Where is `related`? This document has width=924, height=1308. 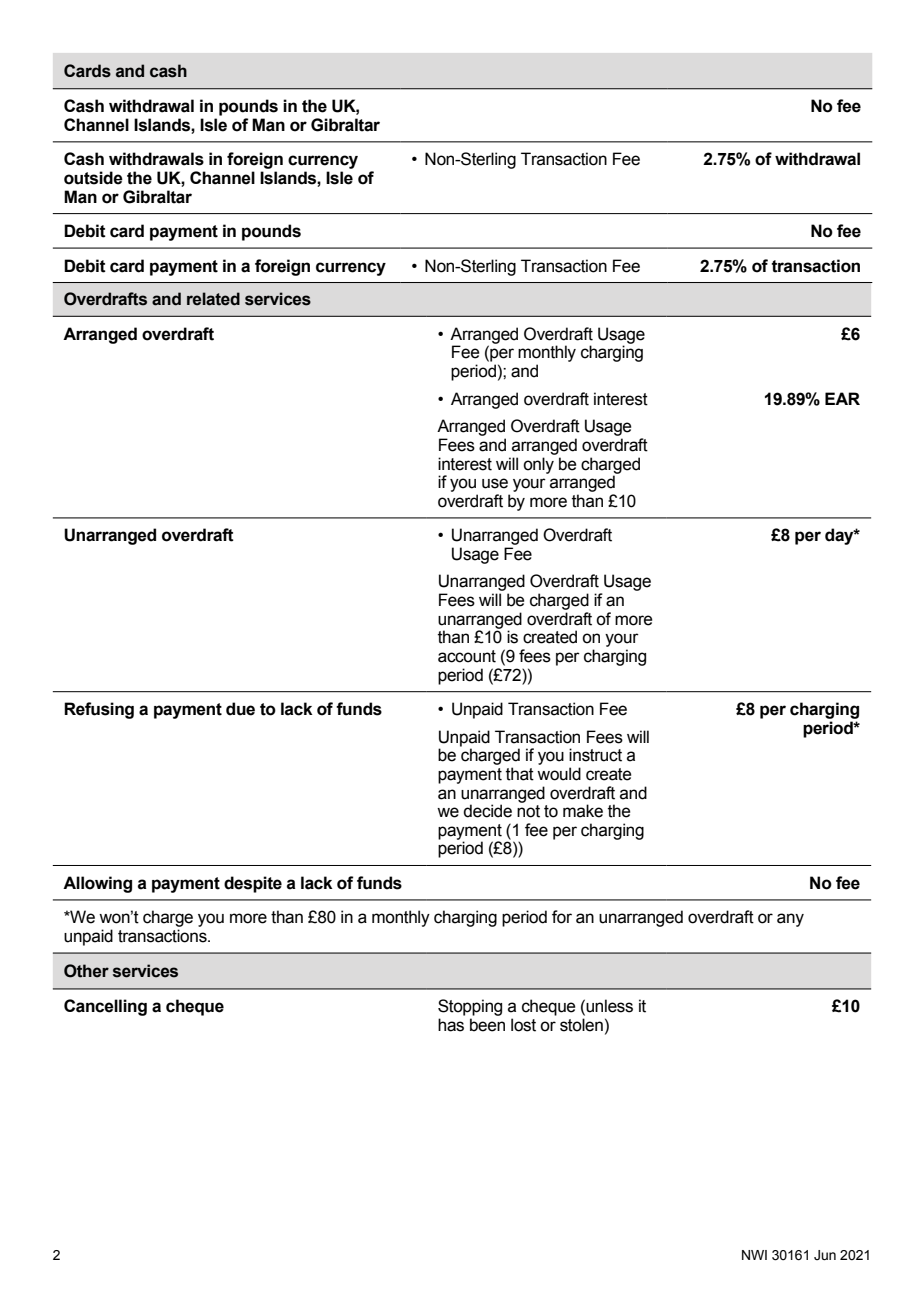
related is located at coordinates (213, 299).
